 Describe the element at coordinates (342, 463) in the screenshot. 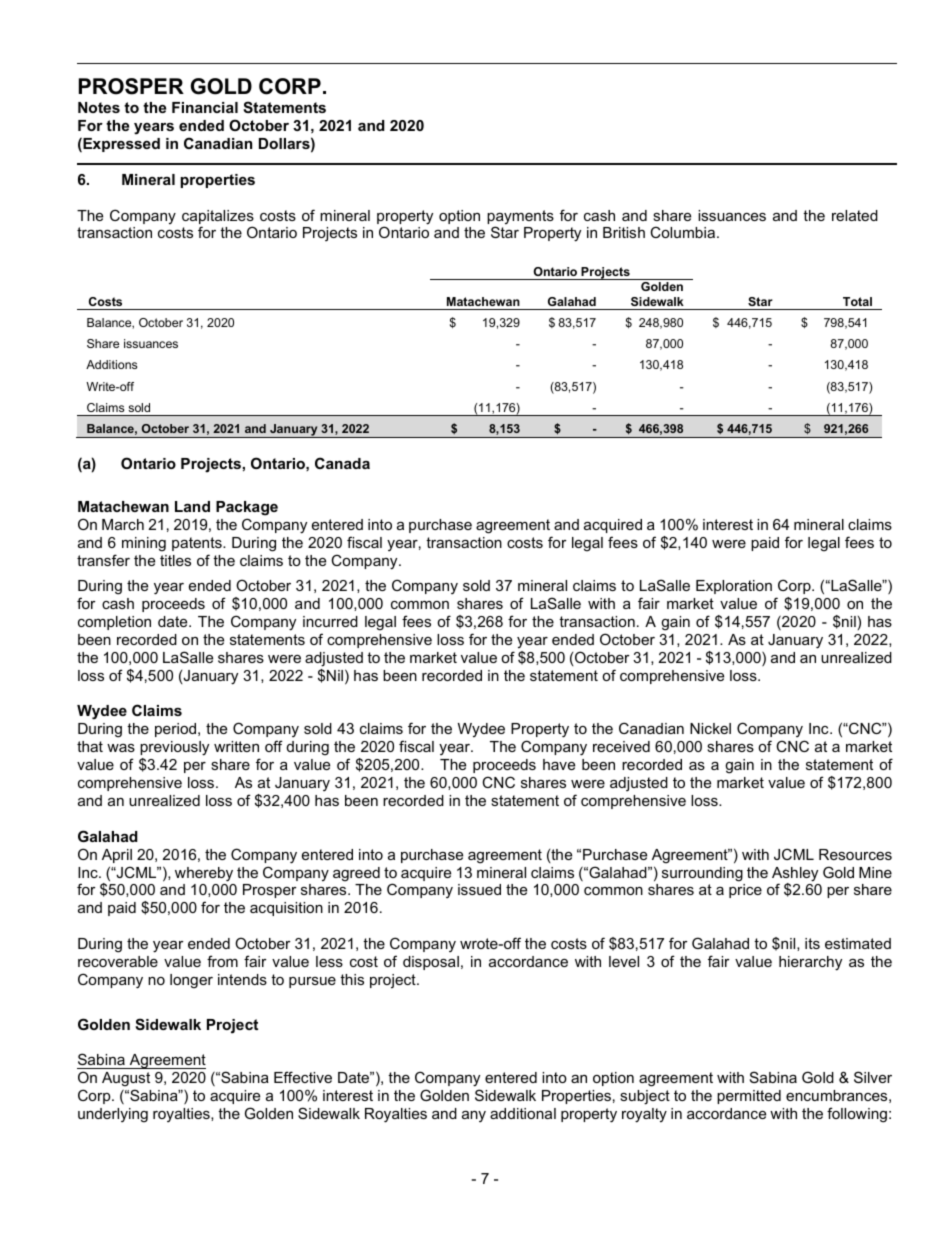

I see `Canada` at that location.
